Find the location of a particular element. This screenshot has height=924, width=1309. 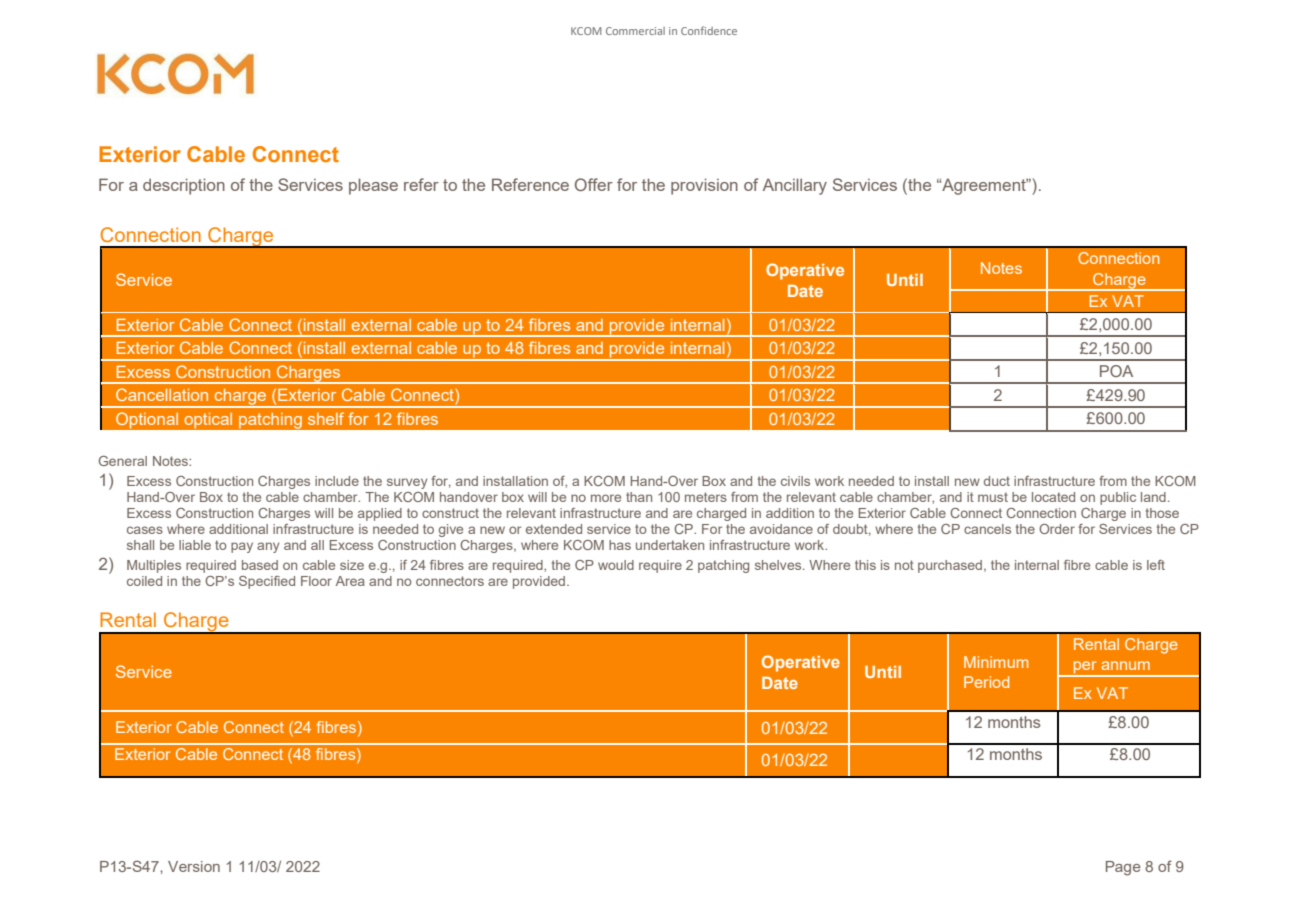

description is located at coordinates (184, 186).
